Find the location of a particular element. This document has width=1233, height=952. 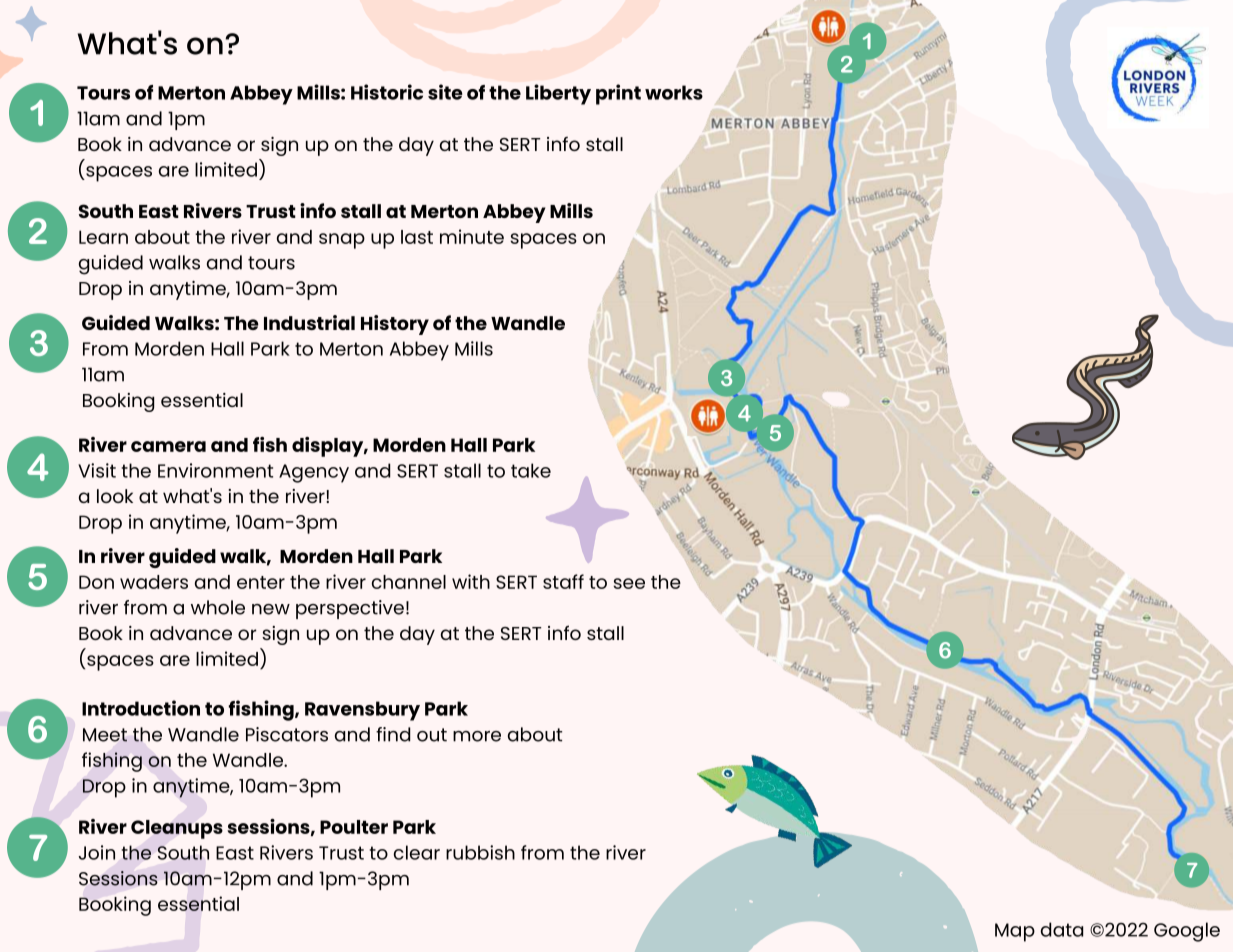

History is located at coordinates (395, 325).
